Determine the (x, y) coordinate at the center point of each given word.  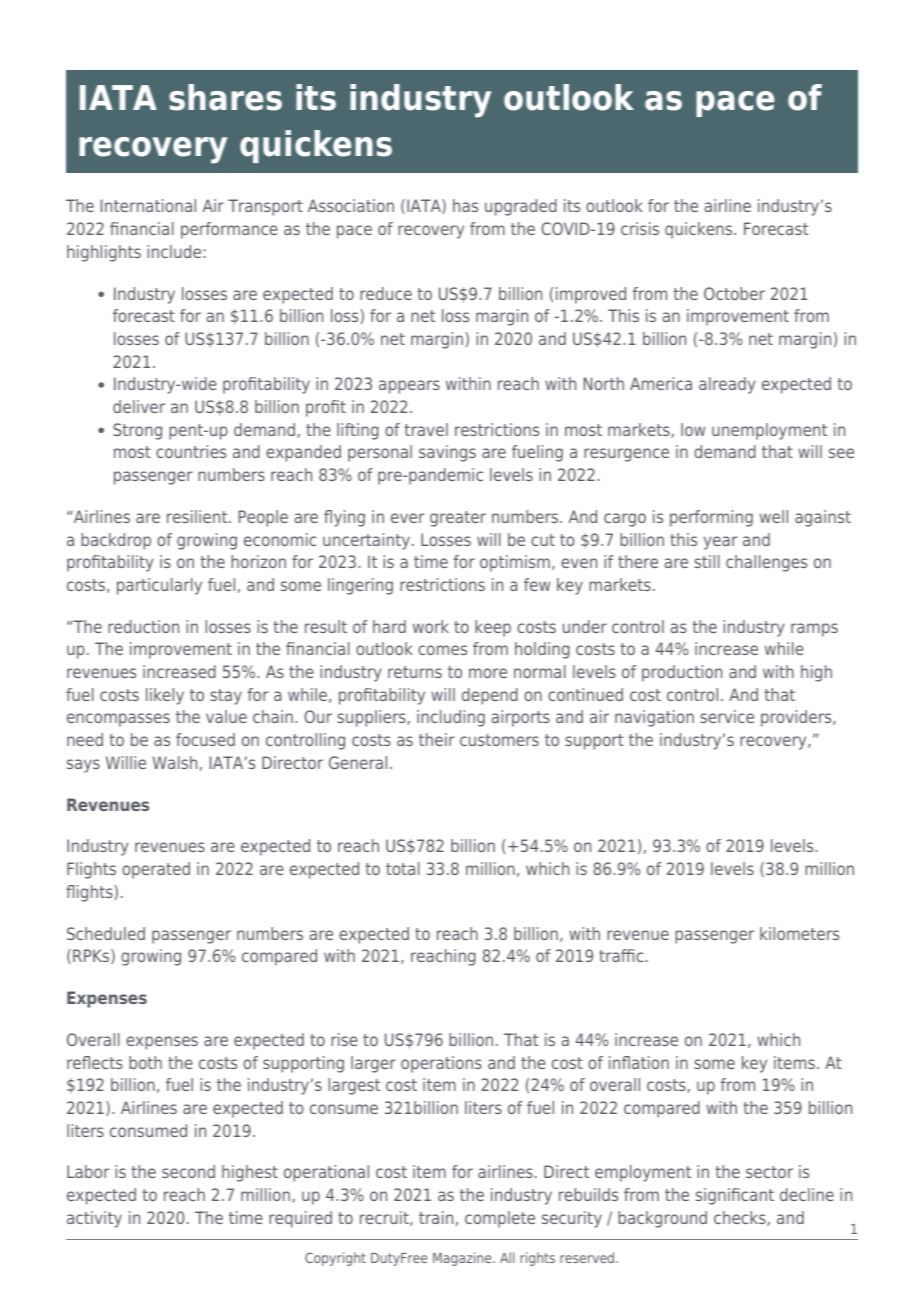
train (436, 1217)
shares (225, 97)
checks (741, 1218)
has (465, 205)
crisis (640, 228)
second (188, 1171)
